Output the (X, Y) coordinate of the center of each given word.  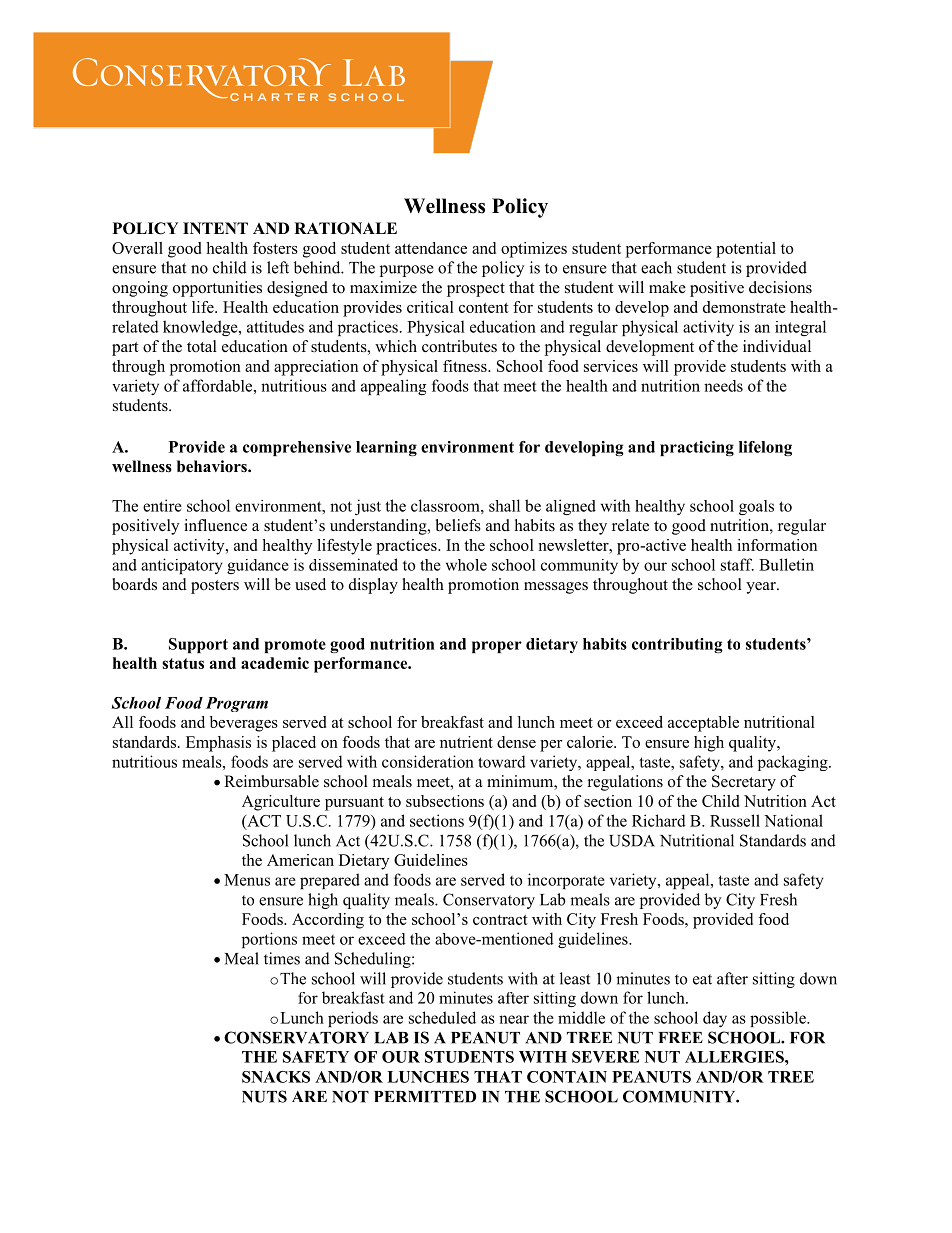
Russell (735, 820)
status (183, 663)
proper (497, 647)
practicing (697, 448)
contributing (677, 645)
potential (746, 250)
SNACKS (276, 1077)
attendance (431, 248)
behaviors (213, 466)
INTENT (215, 228)
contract (500, 920)
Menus (247, 880)
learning (386, 448)
